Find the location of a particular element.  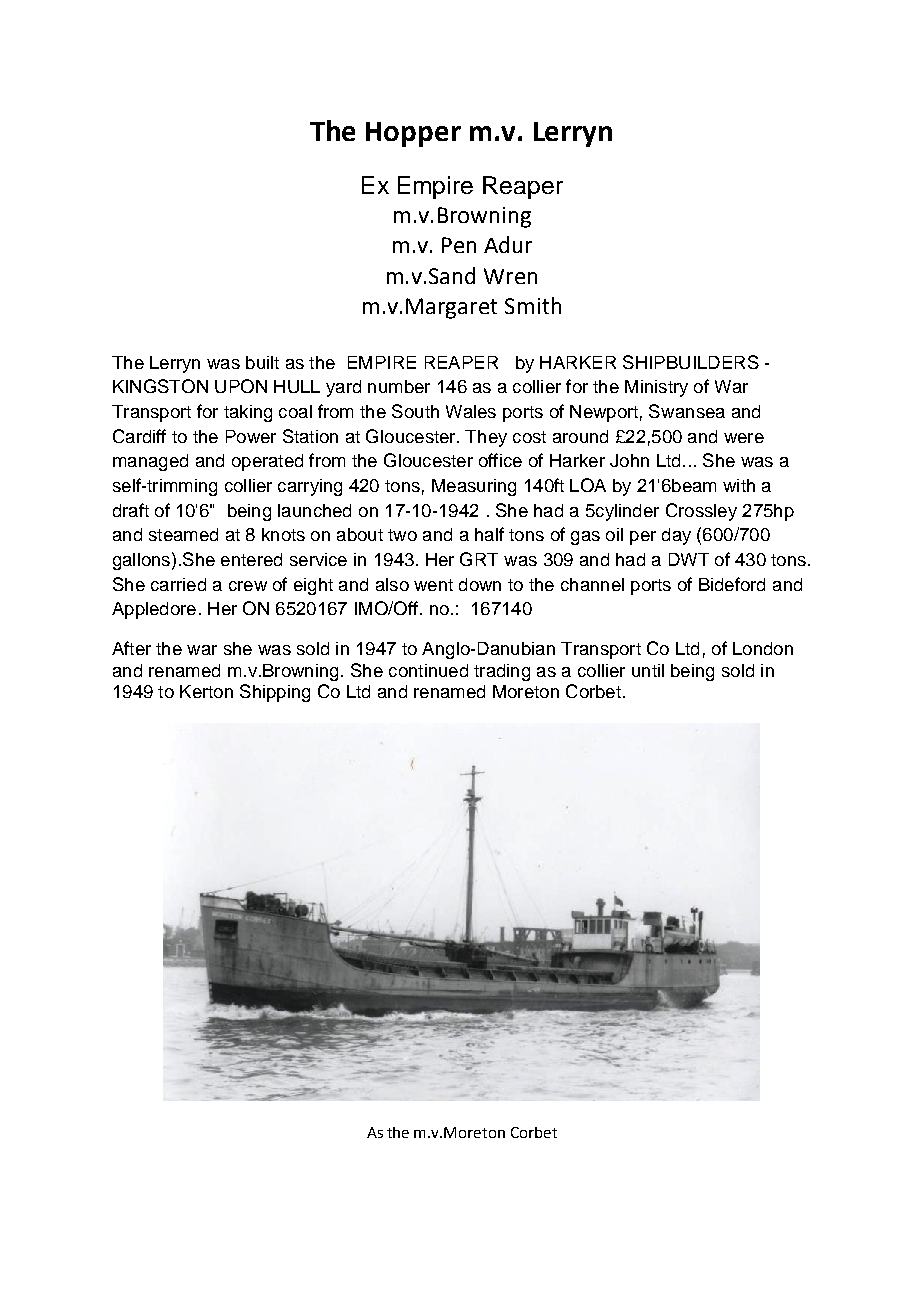

until is located at coordinates (648, 670).
